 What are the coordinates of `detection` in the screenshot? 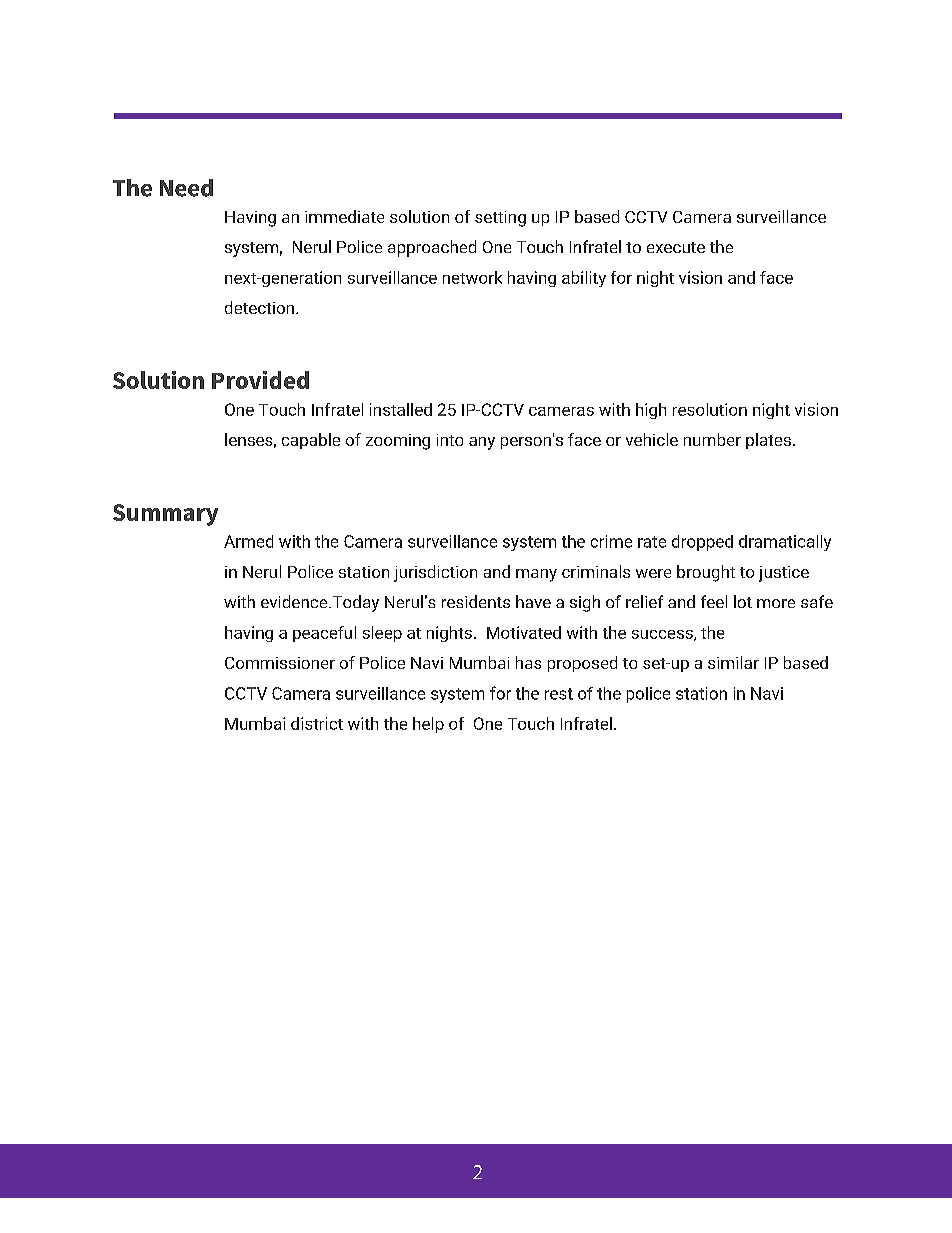 It's located at (261, 307).
